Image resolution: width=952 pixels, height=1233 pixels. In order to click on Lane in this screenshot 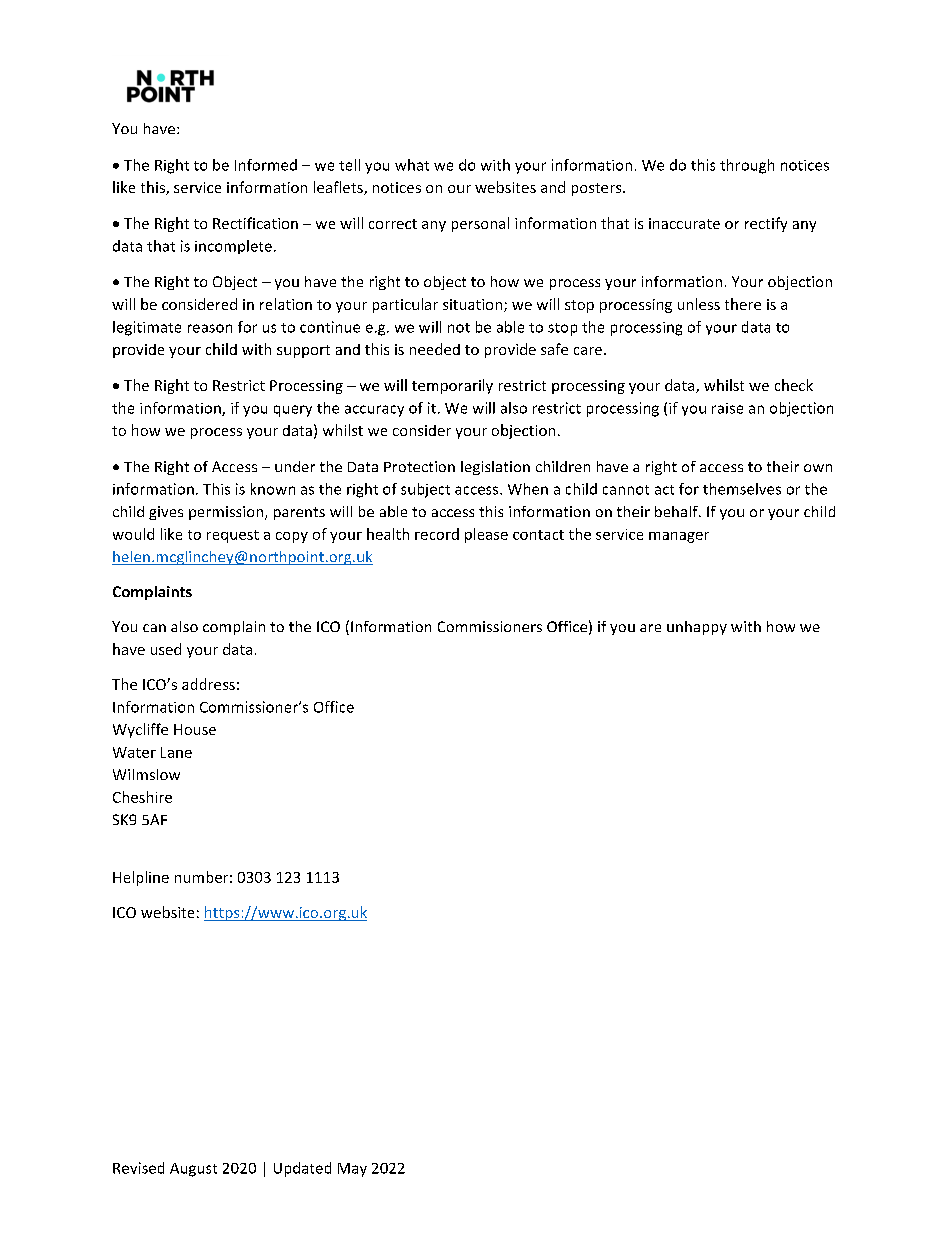, I will do `click(176, 752)`.
